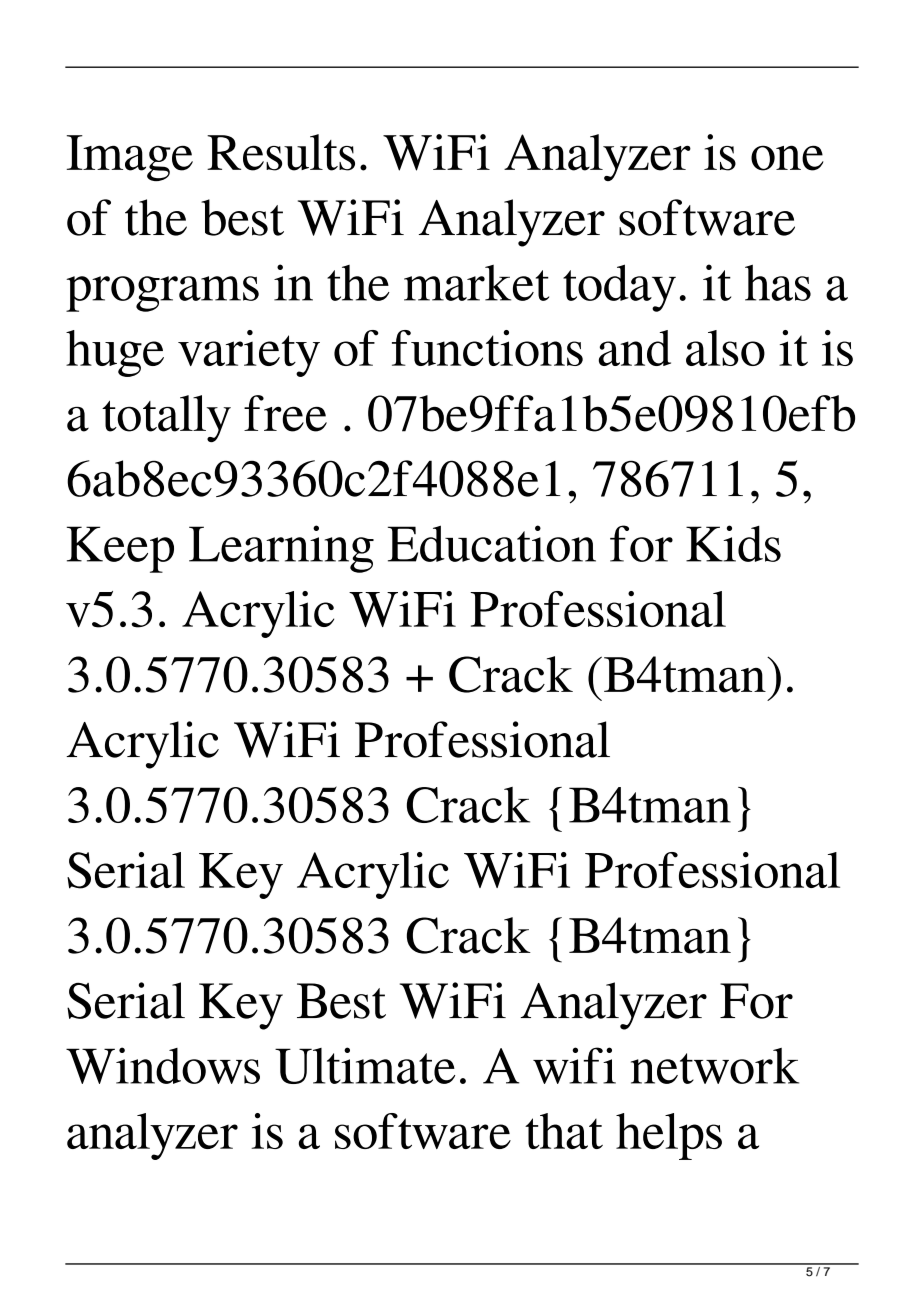 This screenshot has height=1308, width=924. Describe the element at coordinates (715, 1066) in the screenshot. I see `network` at that location.
